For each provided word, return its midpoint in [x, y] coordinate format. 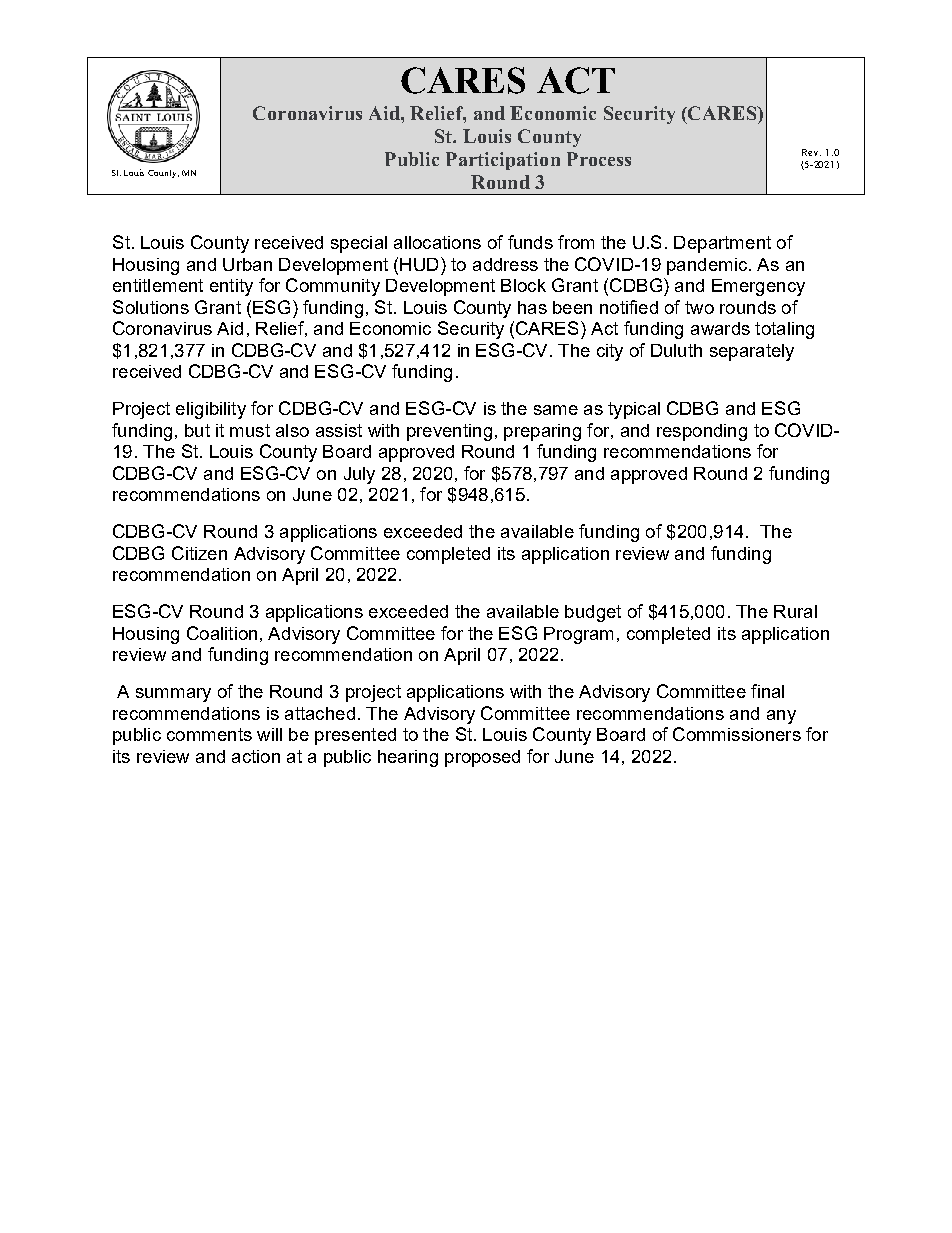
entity [231, 287]
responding [702, 432]
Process [599, 159]
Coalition [222, 633]
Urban [247, 264]
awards [720, 328]
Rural [795, 611]
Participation [503, 161]
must [250, 430]
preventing [449, 432]
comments [209, 734]
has [532, 307]
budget [593, 613]
